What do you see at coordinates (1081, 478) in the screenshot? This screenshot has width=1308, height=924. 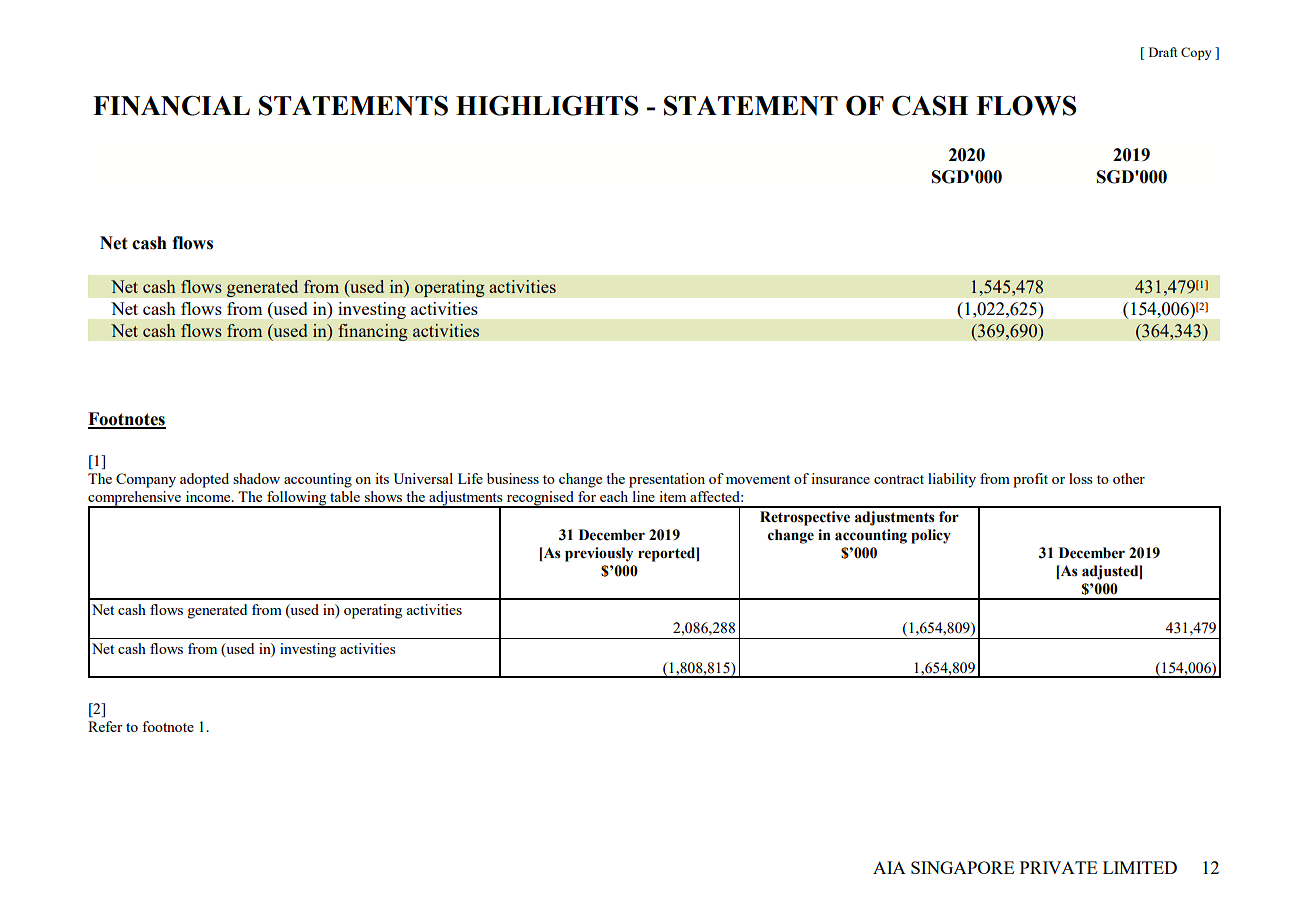 I see `loss` at bounding box center [1081, 478].
